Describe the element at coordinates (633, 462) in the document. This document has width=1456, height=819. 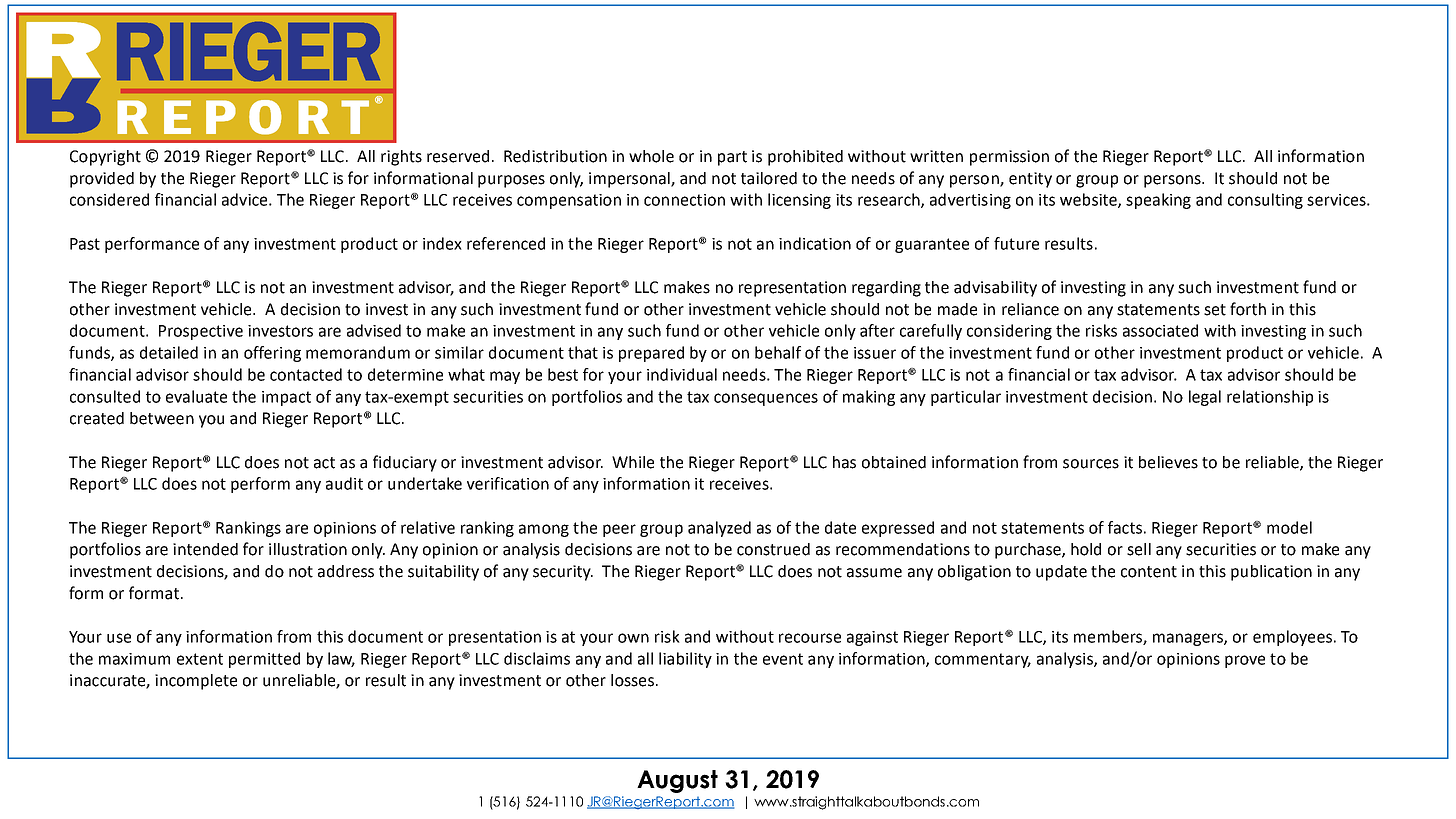
I see `While` at that location.
